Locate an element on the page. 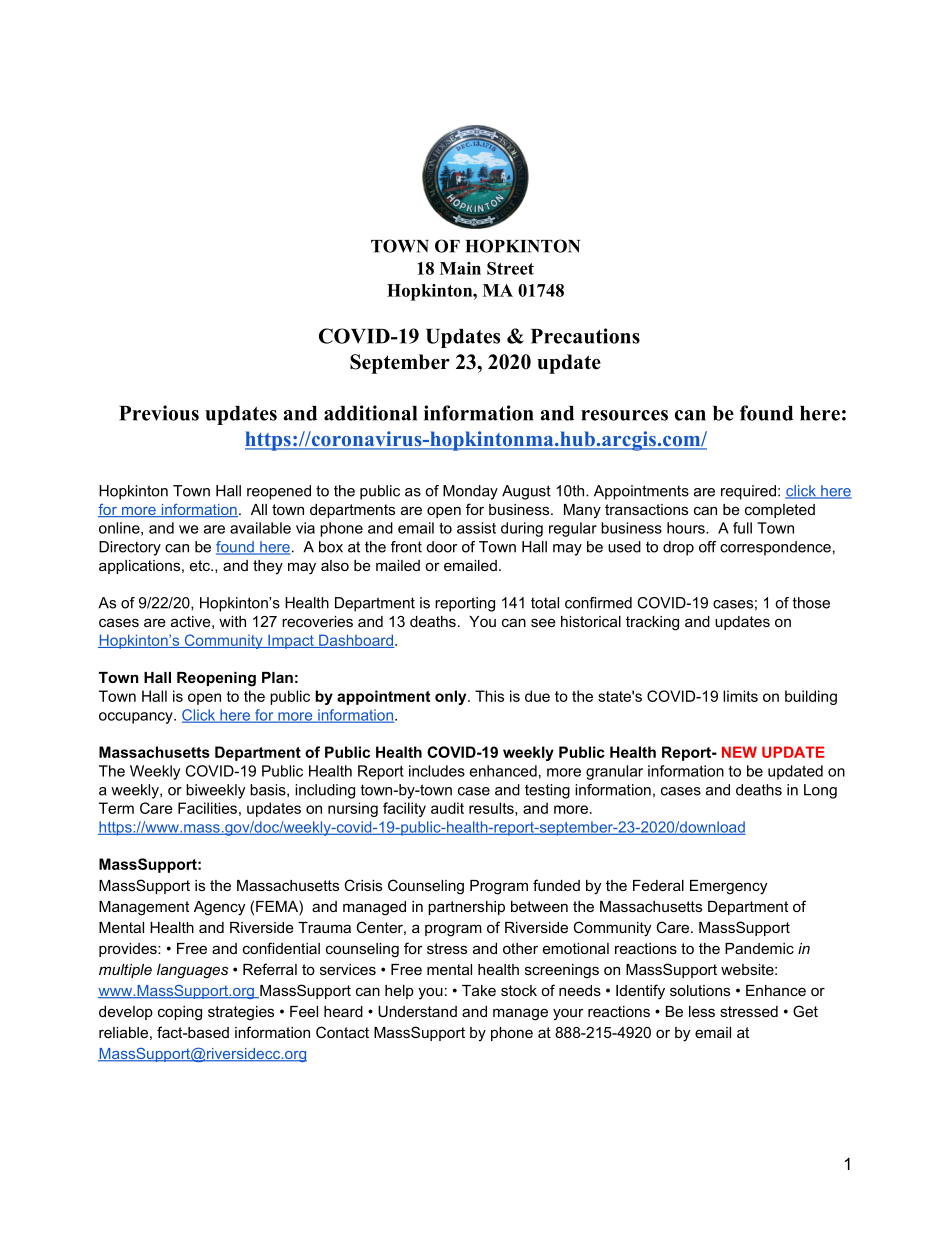 The width and height of the document is (952, 1233). limits is located at coordinates (740, 696).
